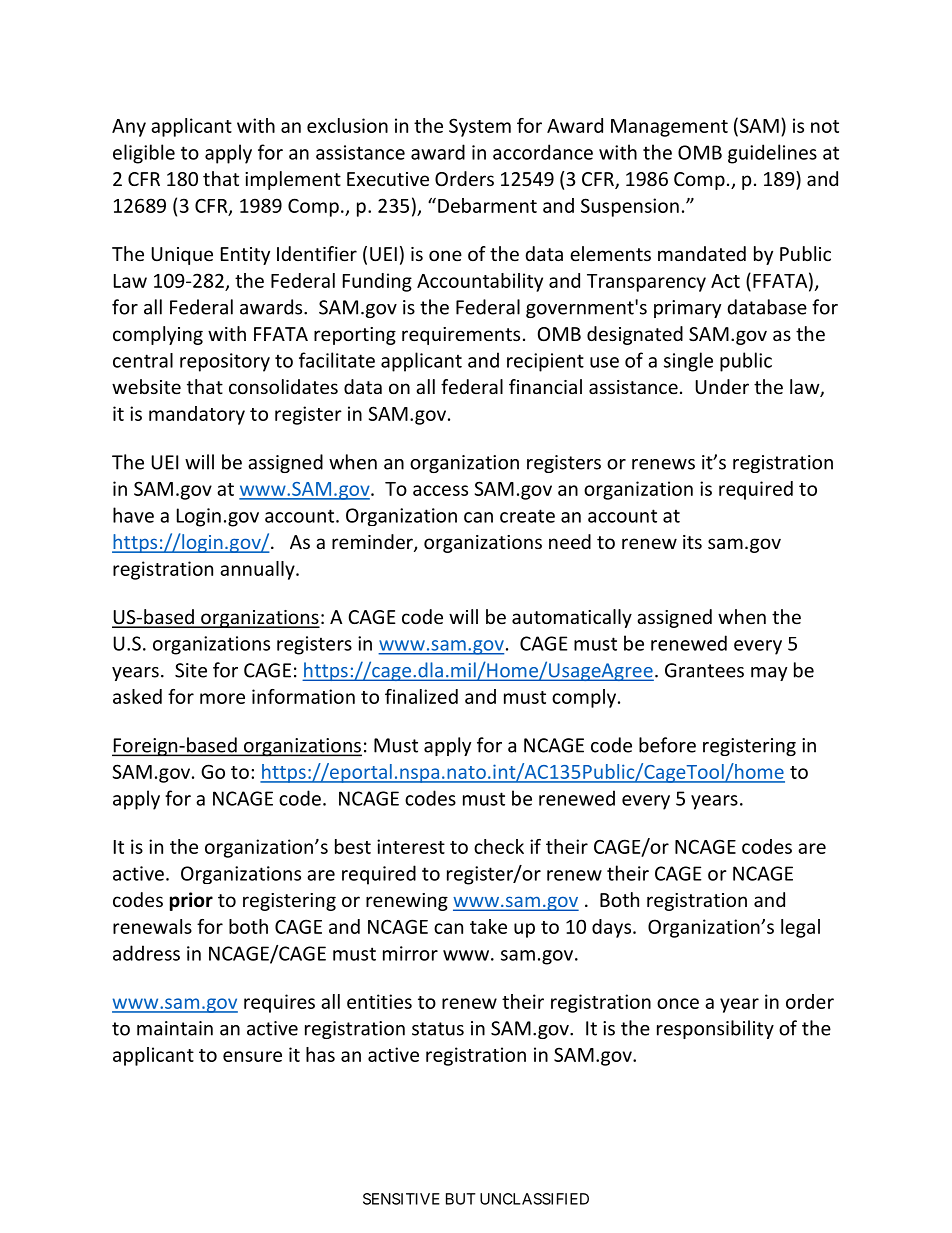 The height and width of the screenshot is (1233, 952). Describe the element at coordinates (667, 745) in the screenshot. I see `before` at that location.
